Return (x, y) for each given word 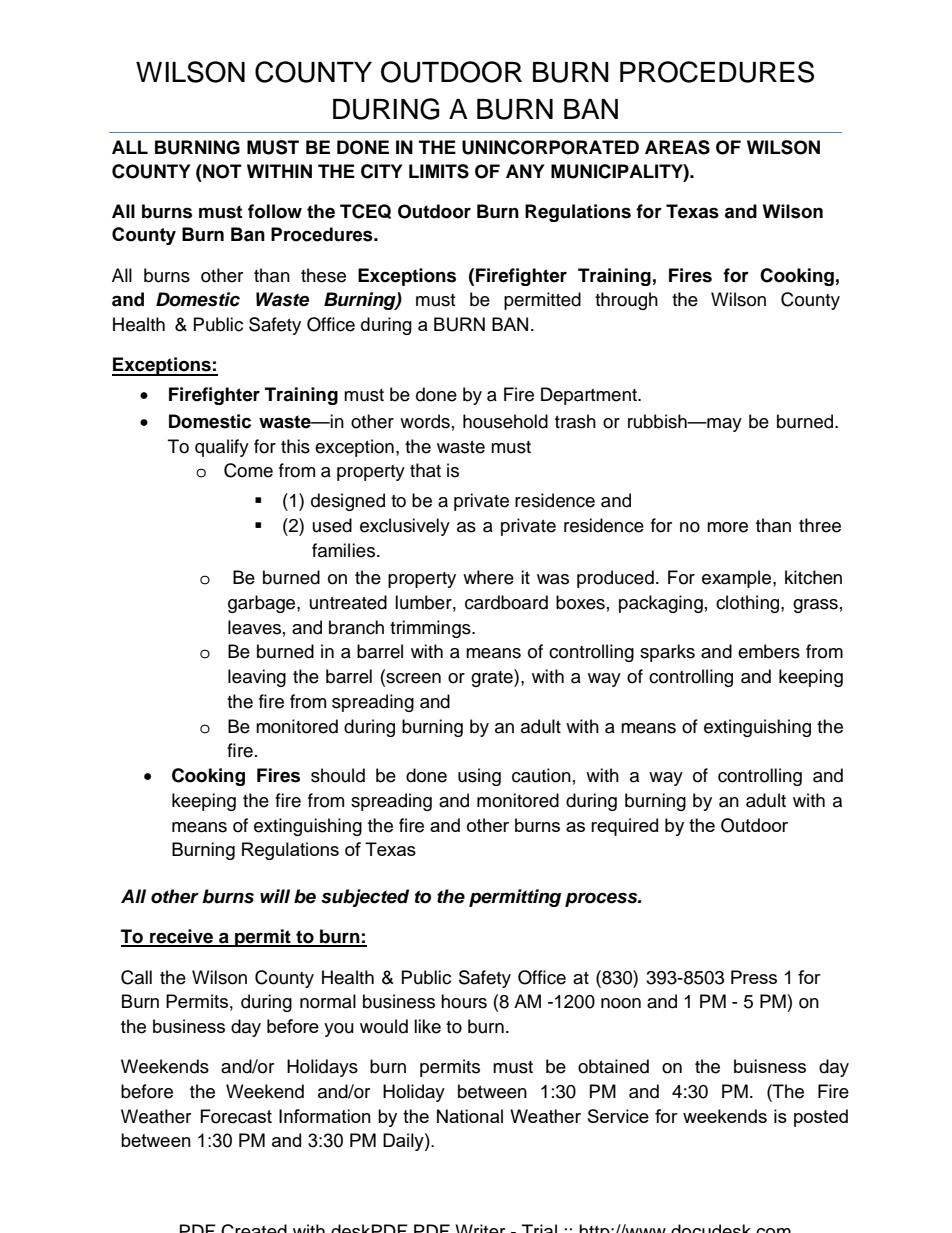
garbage (263, 604)
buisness (770, 1066)
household (505, 421)
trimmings (431, 629)
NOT (221, 171)
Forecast (236, 1116)
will (275, 896)
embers (769, 651)
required (624, 827)
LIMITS (439, 171)
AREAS (677, 147)
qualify (222, 448)
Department (590, 396)
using (479, 777)
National (470, 1116)
